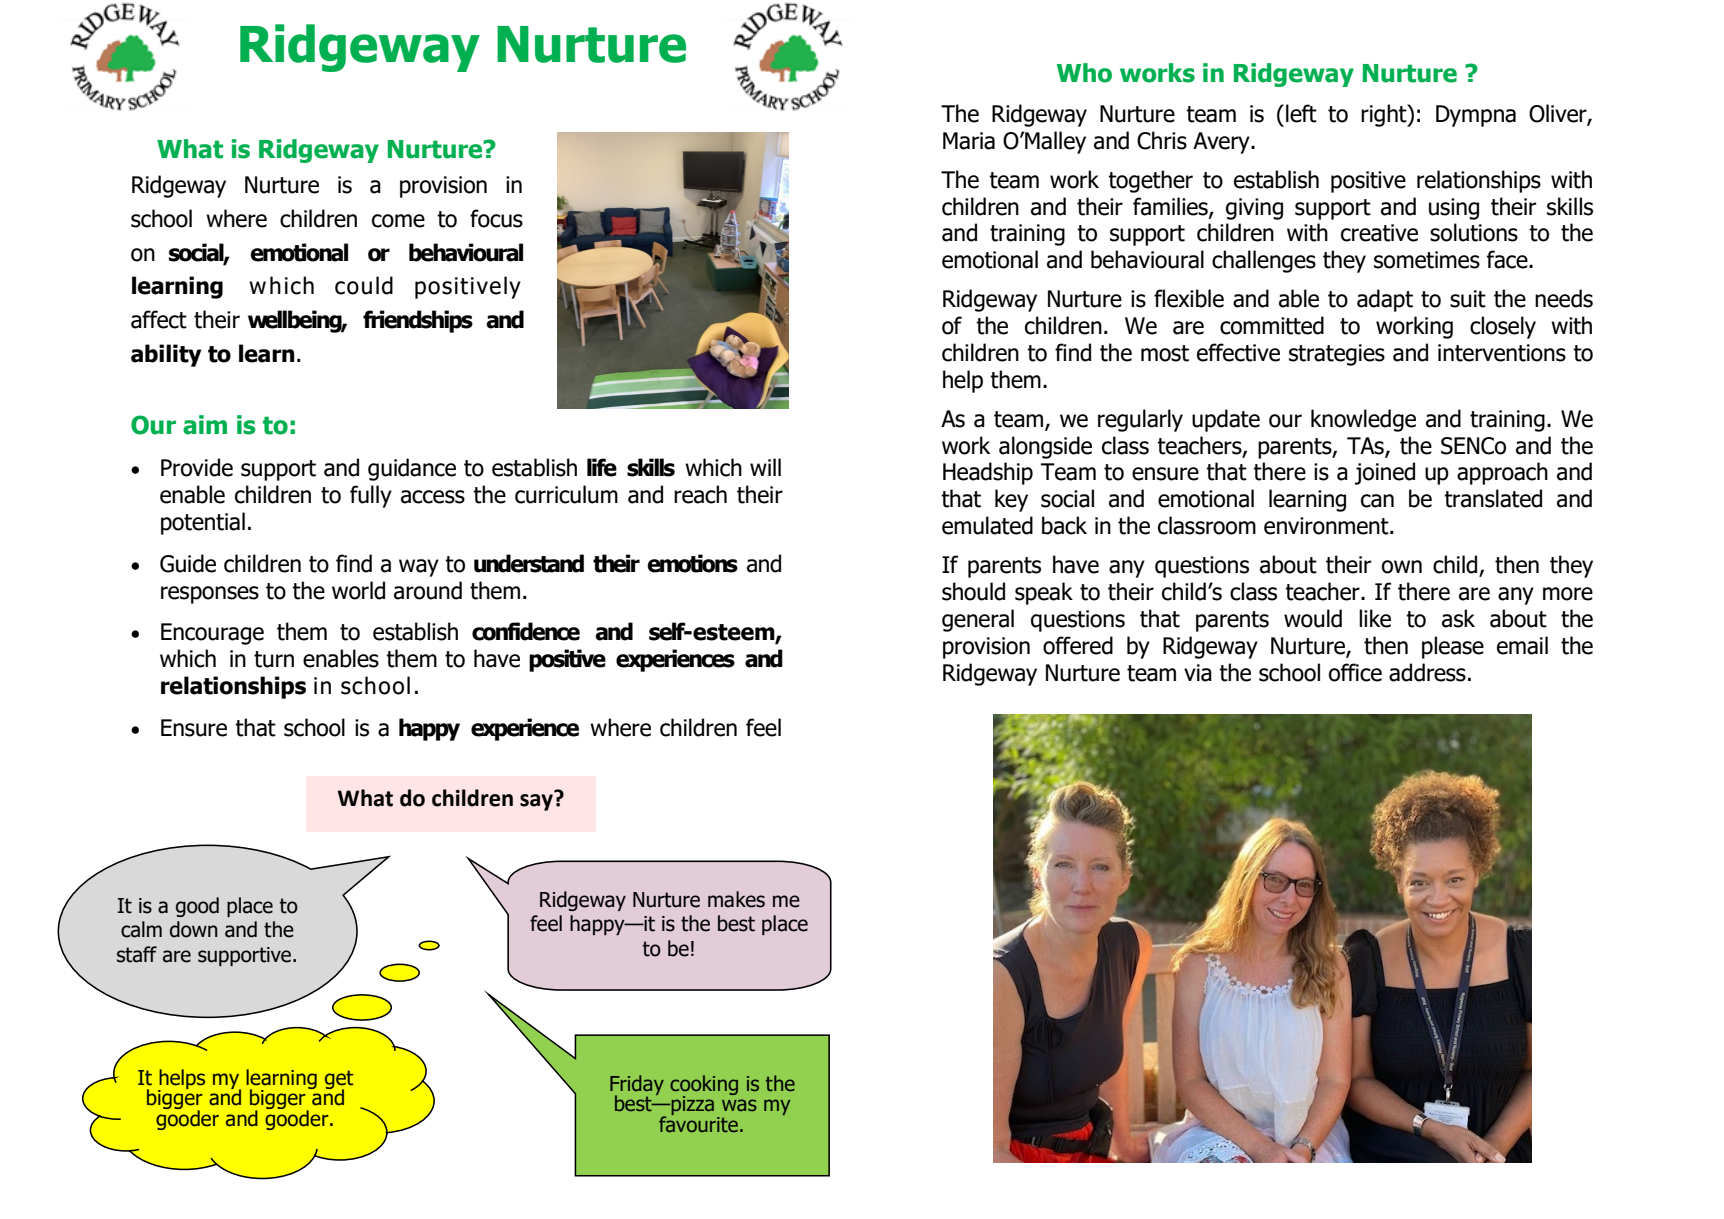  Describe the element at coordinates (1078, 645) in the image. I see `offered` at that location.
